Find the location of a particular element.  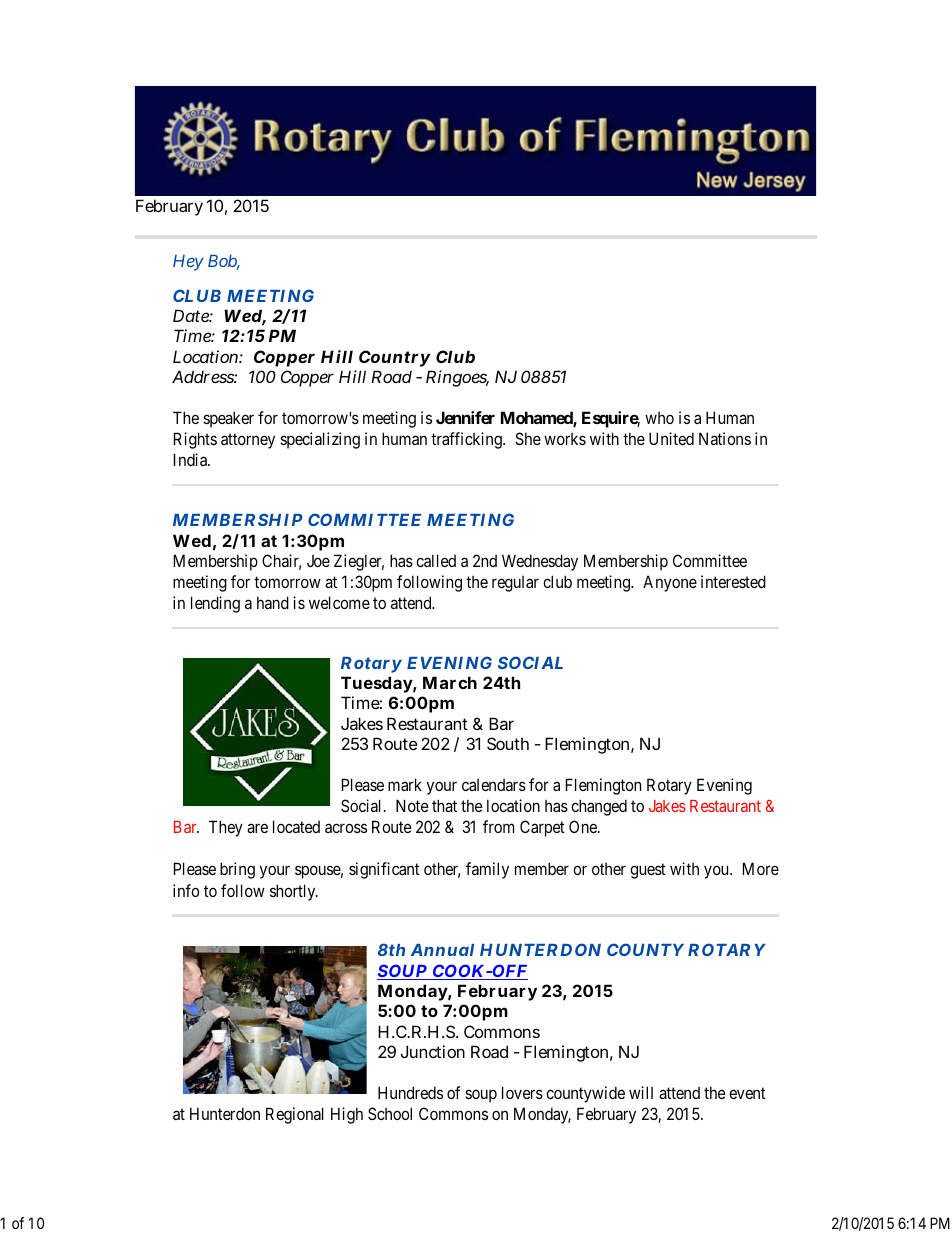

Country is located at coordinates (395, 358).
